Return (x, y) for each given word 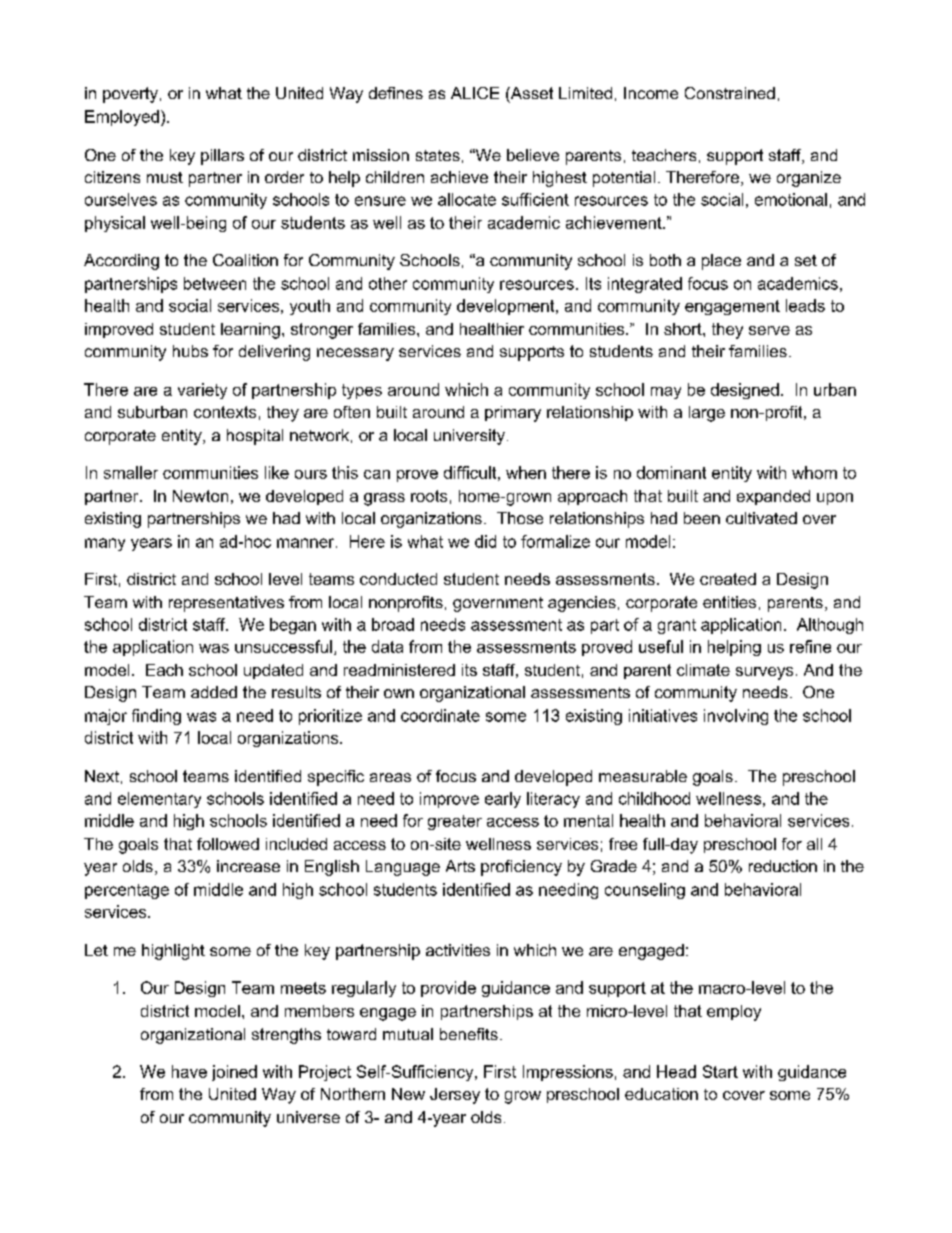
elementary (159, 800)
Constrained (730, 93)
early (503, 800)
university (469, 437)
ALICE (475, 93)
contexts (225, 412)
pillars (222, 157)
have (189, 1071)
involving (736, 717)
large (707, 414)
